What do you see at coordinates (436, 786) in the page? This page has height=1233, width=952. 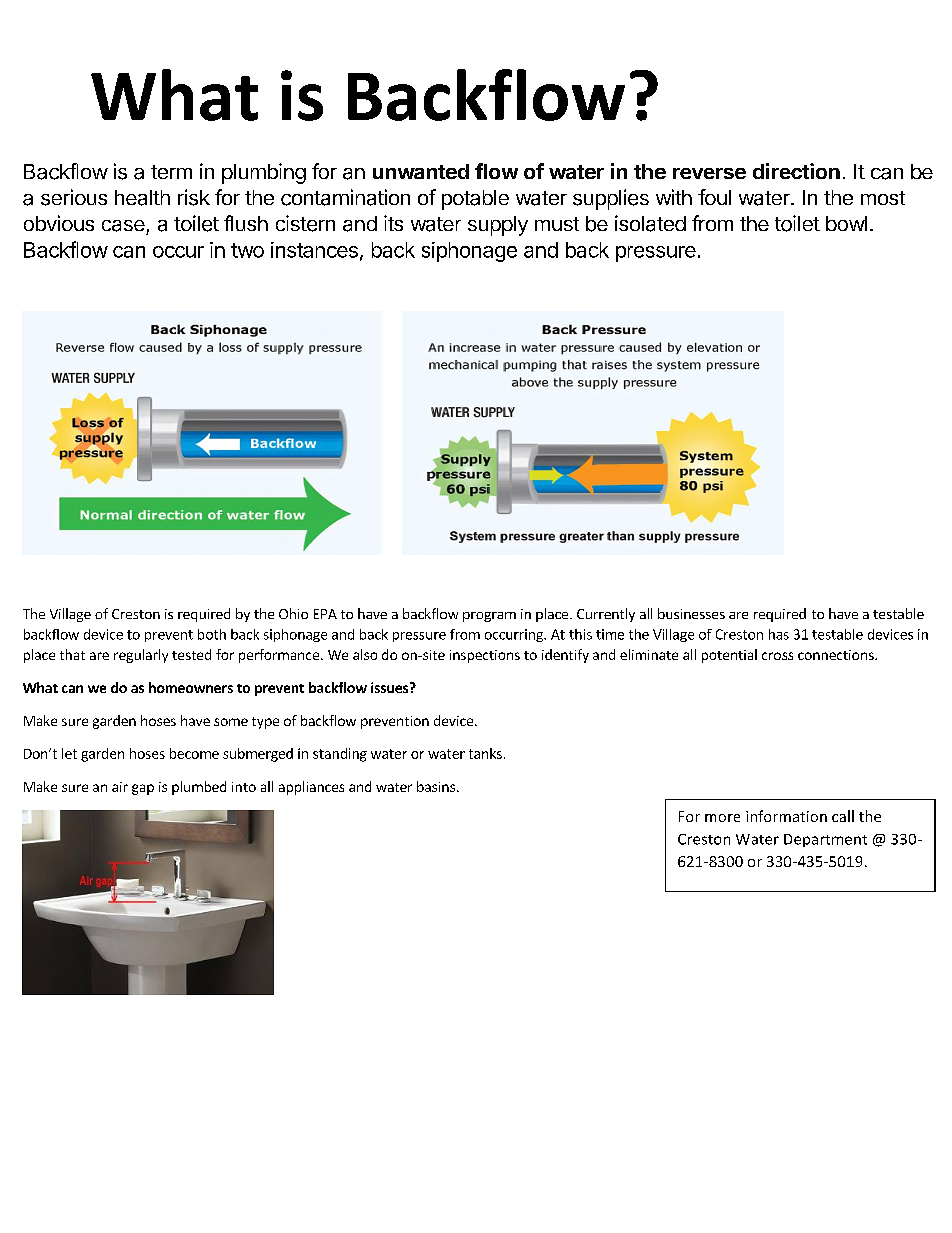 I see `basins` at bounding box center [436, 786].
